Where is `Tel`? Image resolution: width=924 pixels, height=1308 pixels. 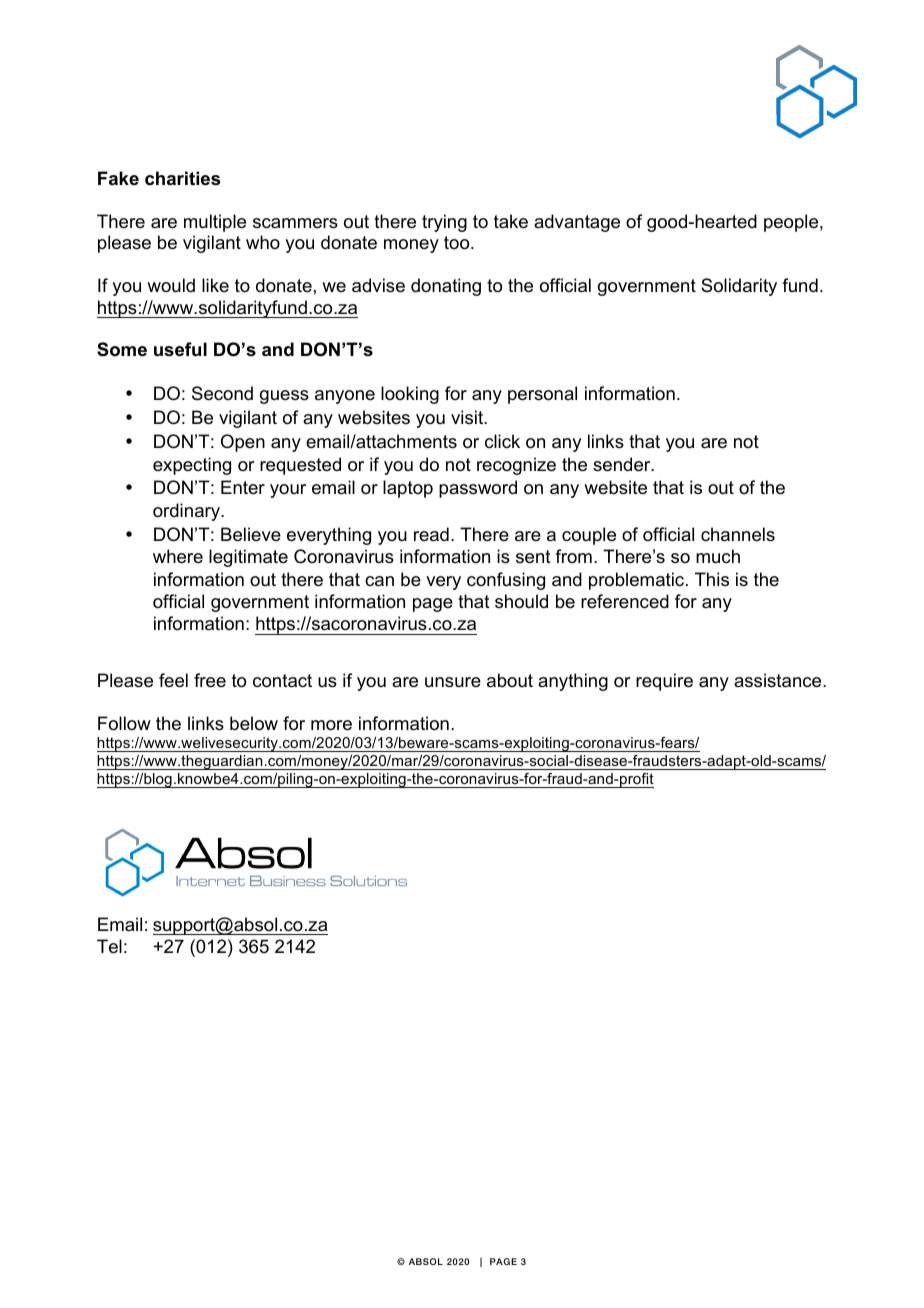 Tel is located at coordinates (109, 946).
